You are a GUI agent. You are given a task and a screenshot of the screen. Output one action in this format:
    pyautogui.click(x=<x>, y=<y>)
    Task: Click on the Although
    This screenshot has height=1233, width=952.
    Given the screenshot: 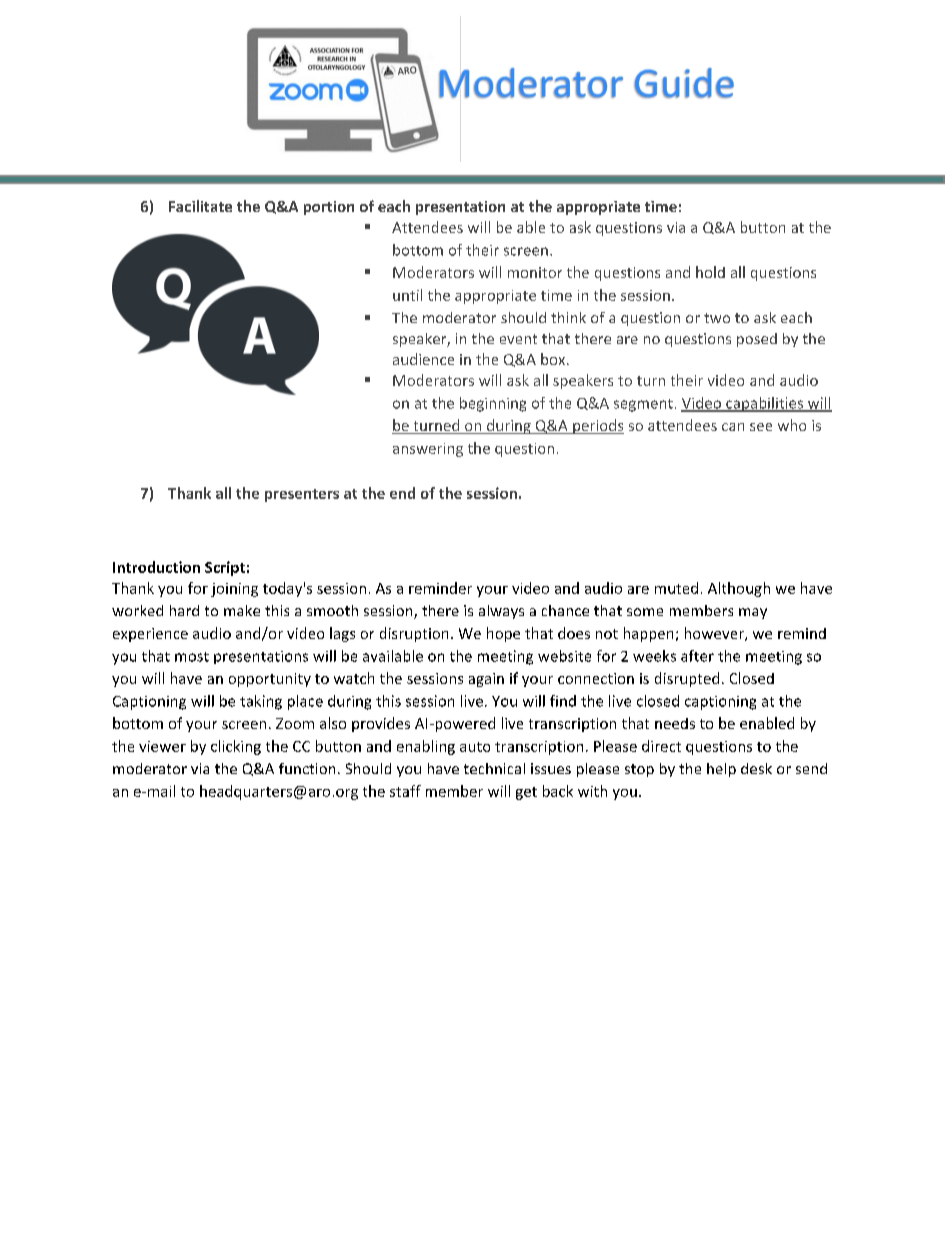 What is the action you would take?
    pyautogui.click(x=739, y=589)
